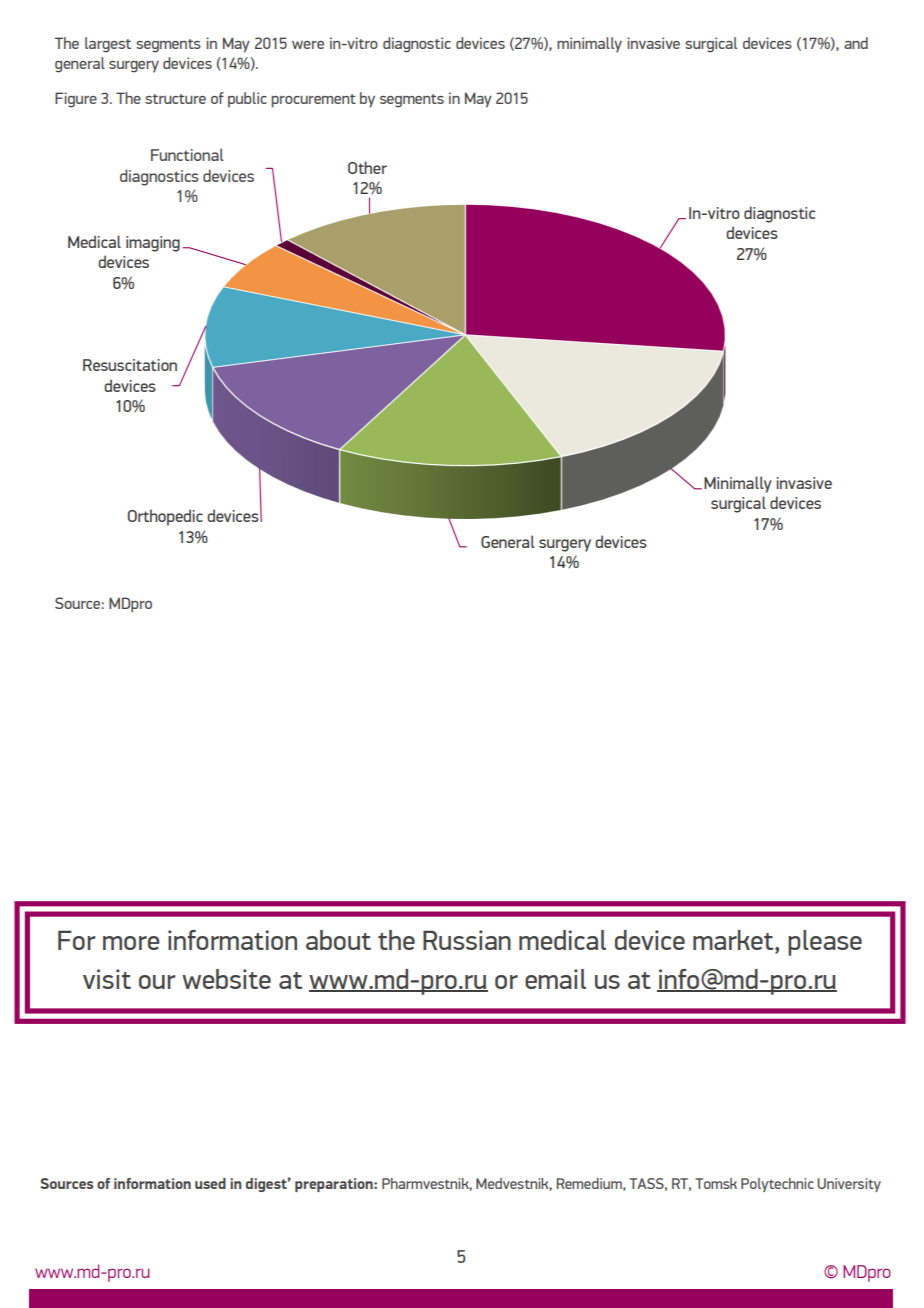 This document has height=1308, width=924. Describe the element at coordinates (210, 1183) in the document. I see `used` at that location.
